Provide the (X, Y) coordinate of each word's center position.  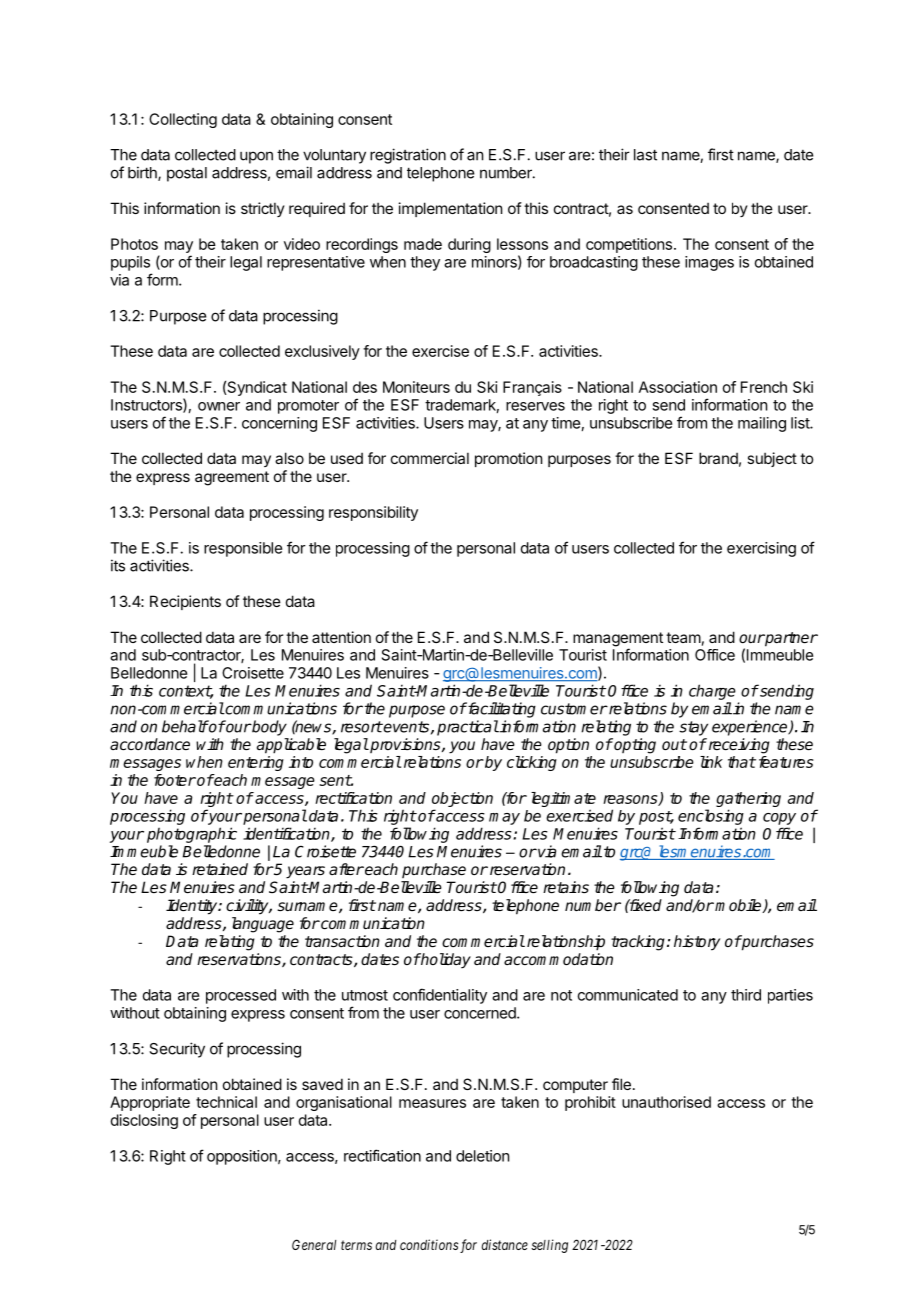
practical (468, 728)
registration (408, 156)
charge (712, 692)
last (645, 155)
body (268, 728)
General (314, 1244)
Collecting (183, 120)
